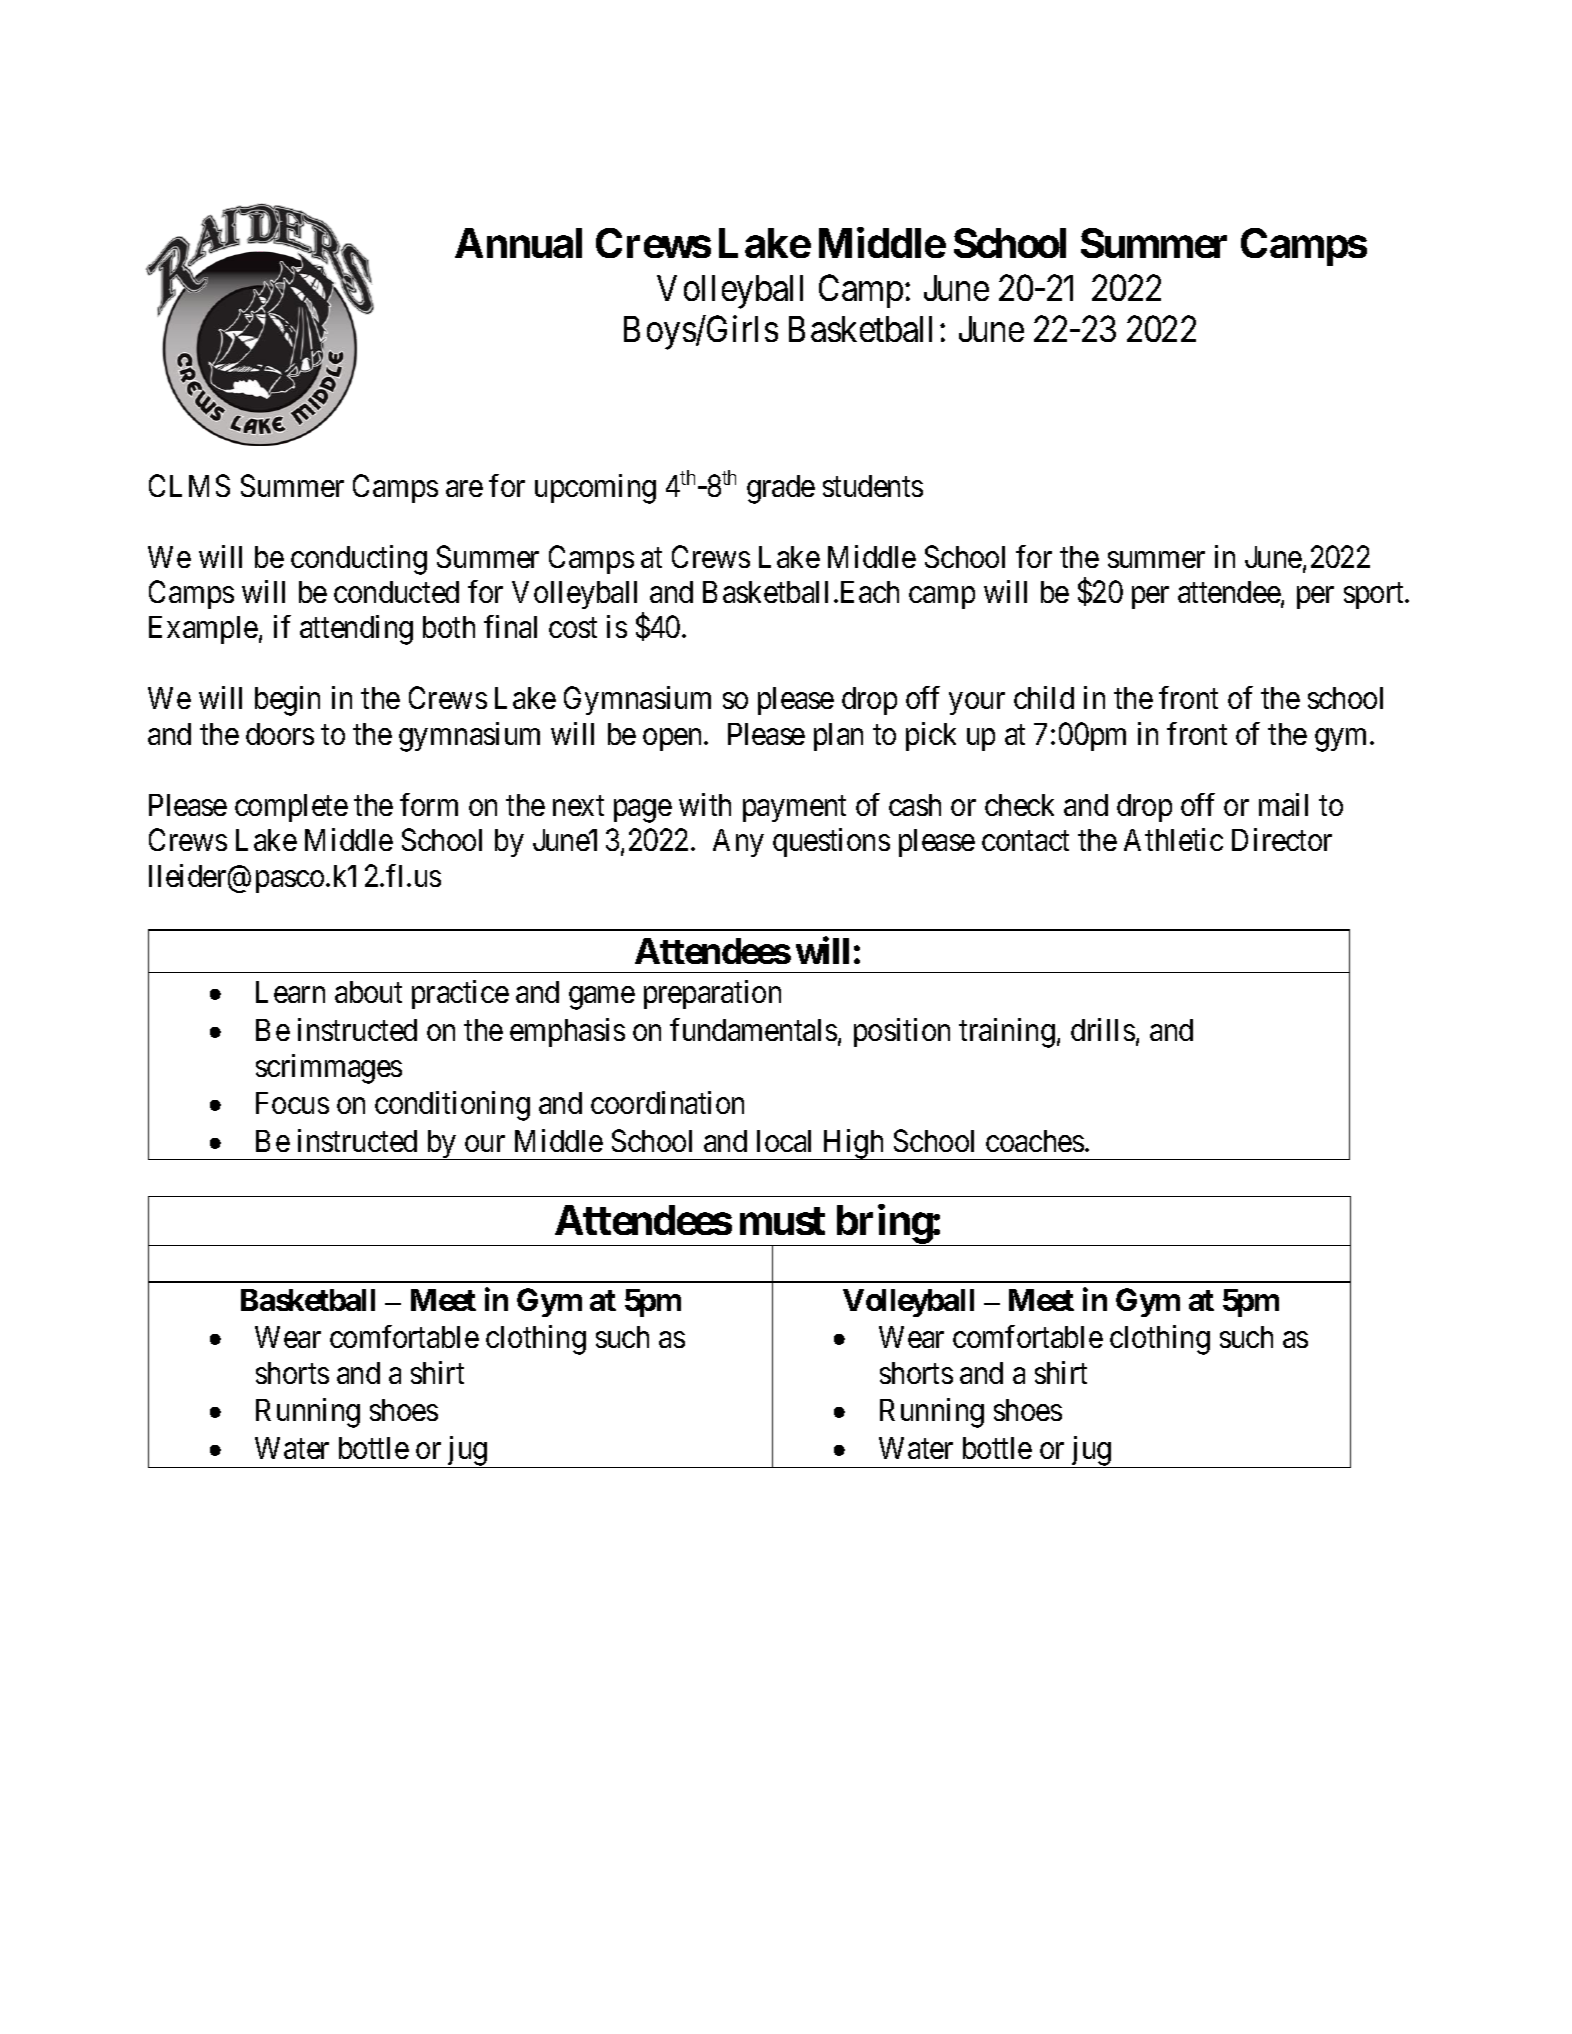 The image size is (1572, 2034). I want to click on must, so click(782, 1221).
